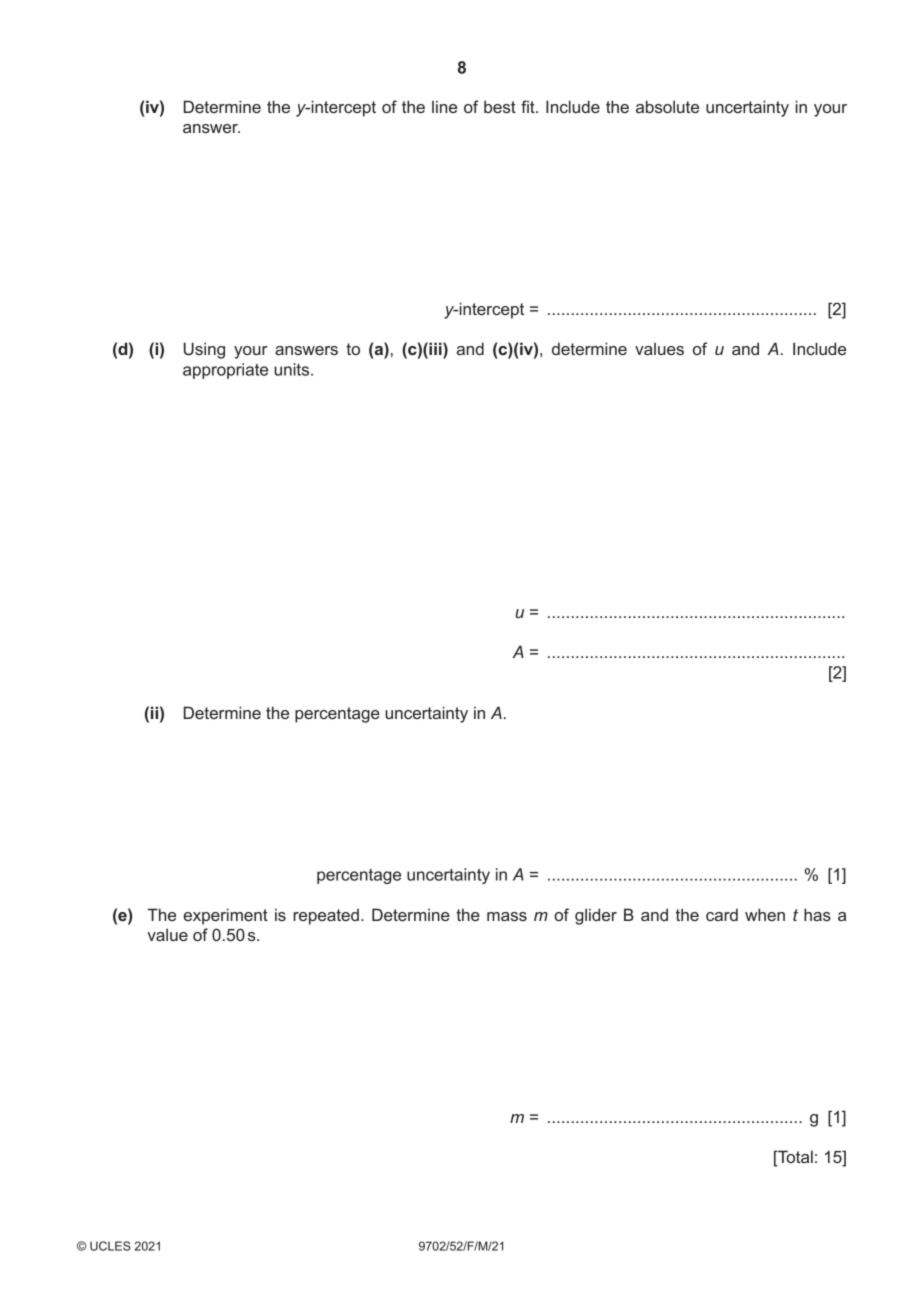 The height and width of the page is (1308, 924). What do you see at coordinates (444, 106) in the page?
I see `line` at bounding box center [444, 106].
